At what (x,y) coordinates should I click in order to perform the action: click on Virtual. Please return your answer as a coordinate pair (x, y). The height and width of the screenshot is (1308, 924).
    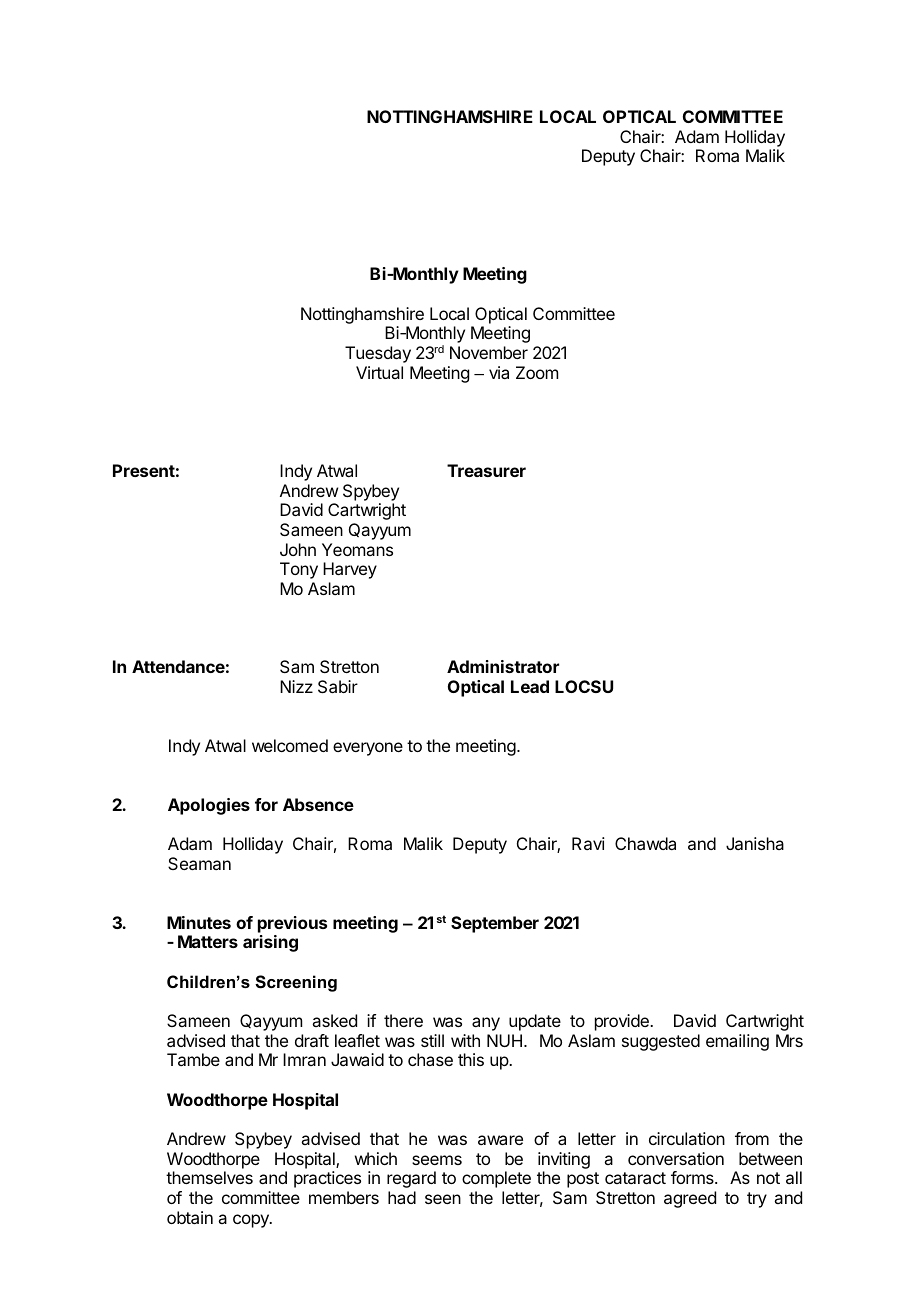
    Looking at the image, I should click on (379, 372).
